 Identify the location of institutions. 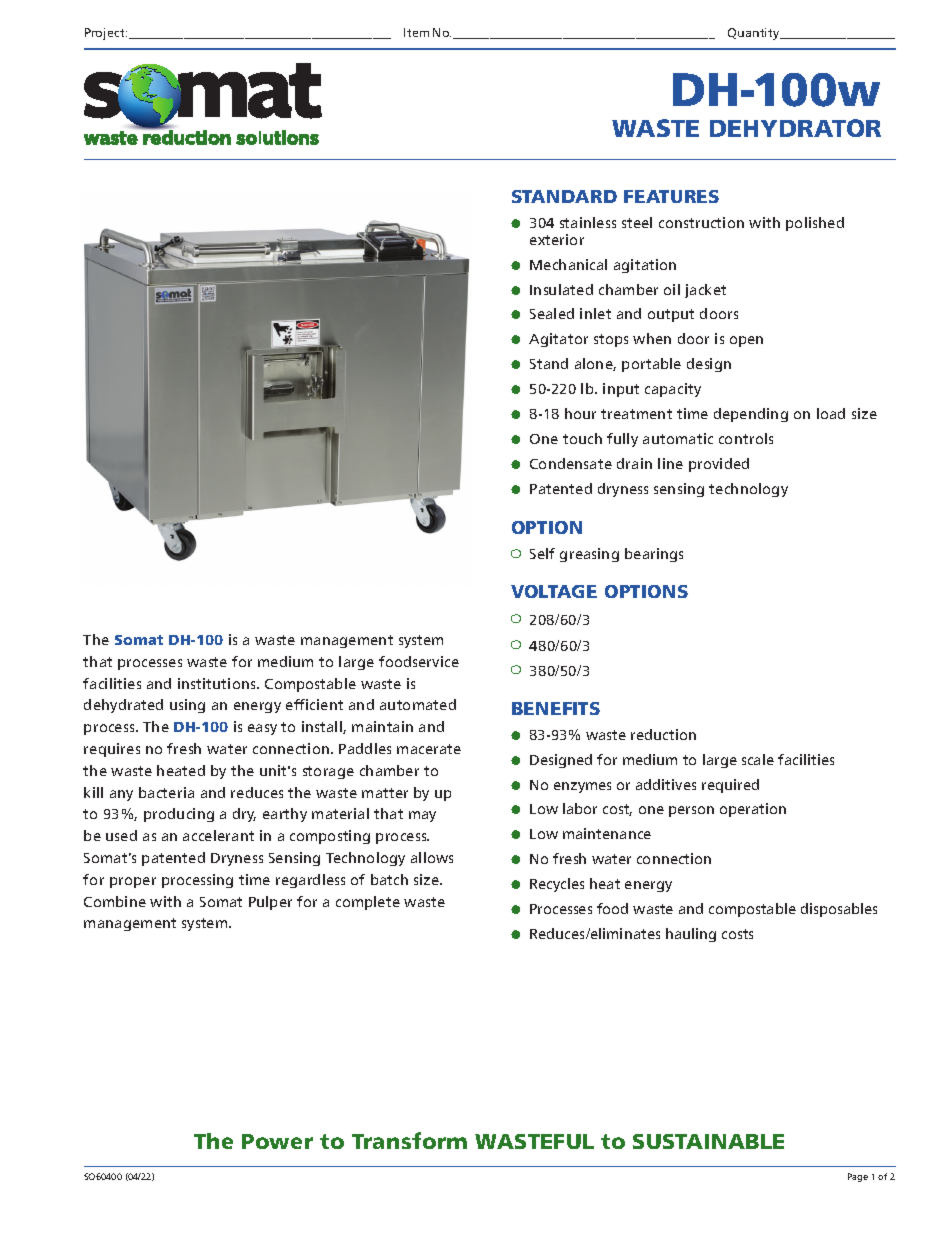
(218, 683).
